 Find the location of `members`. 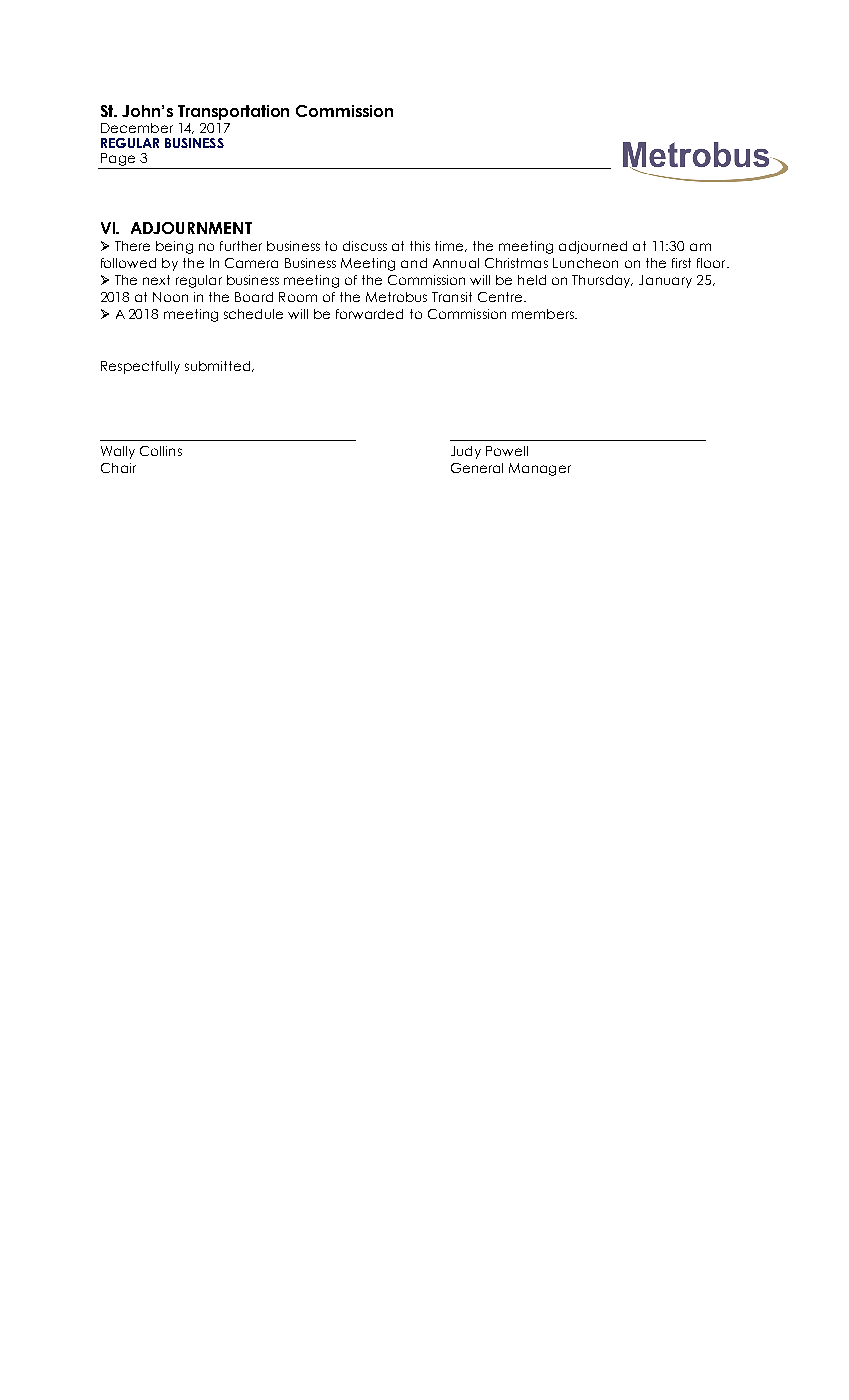

members is located at coordinates (544, 314).
